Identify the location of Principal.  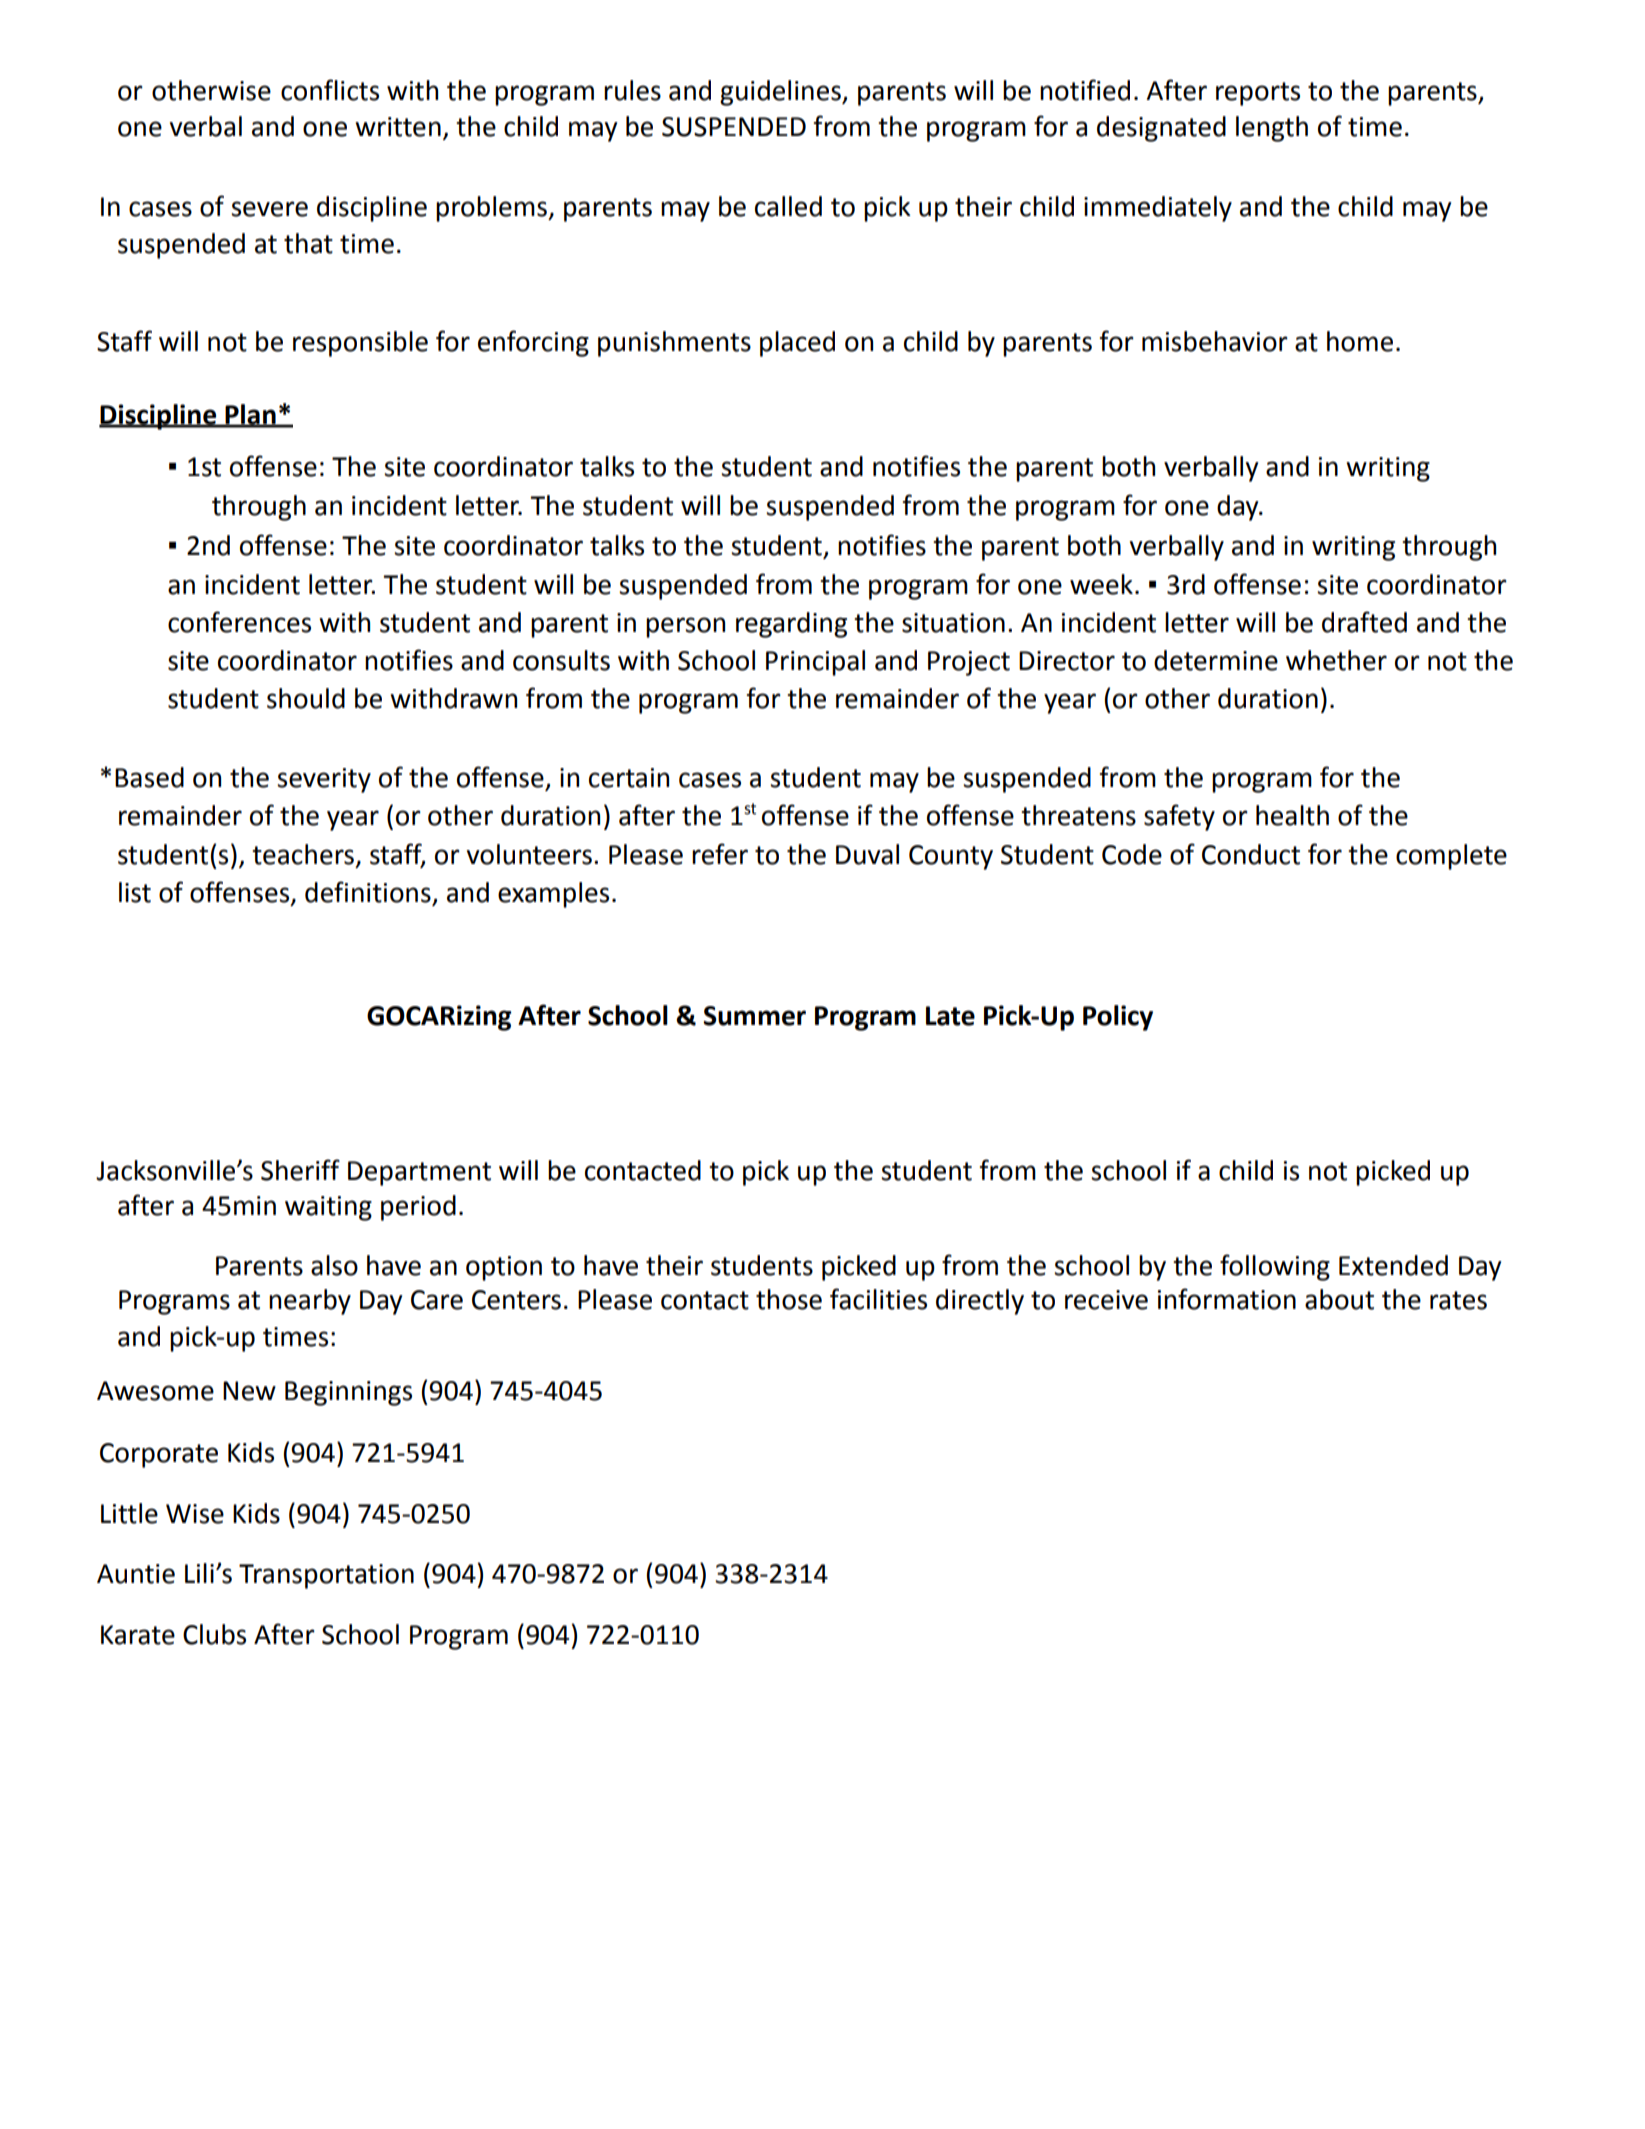
(815, 663).
